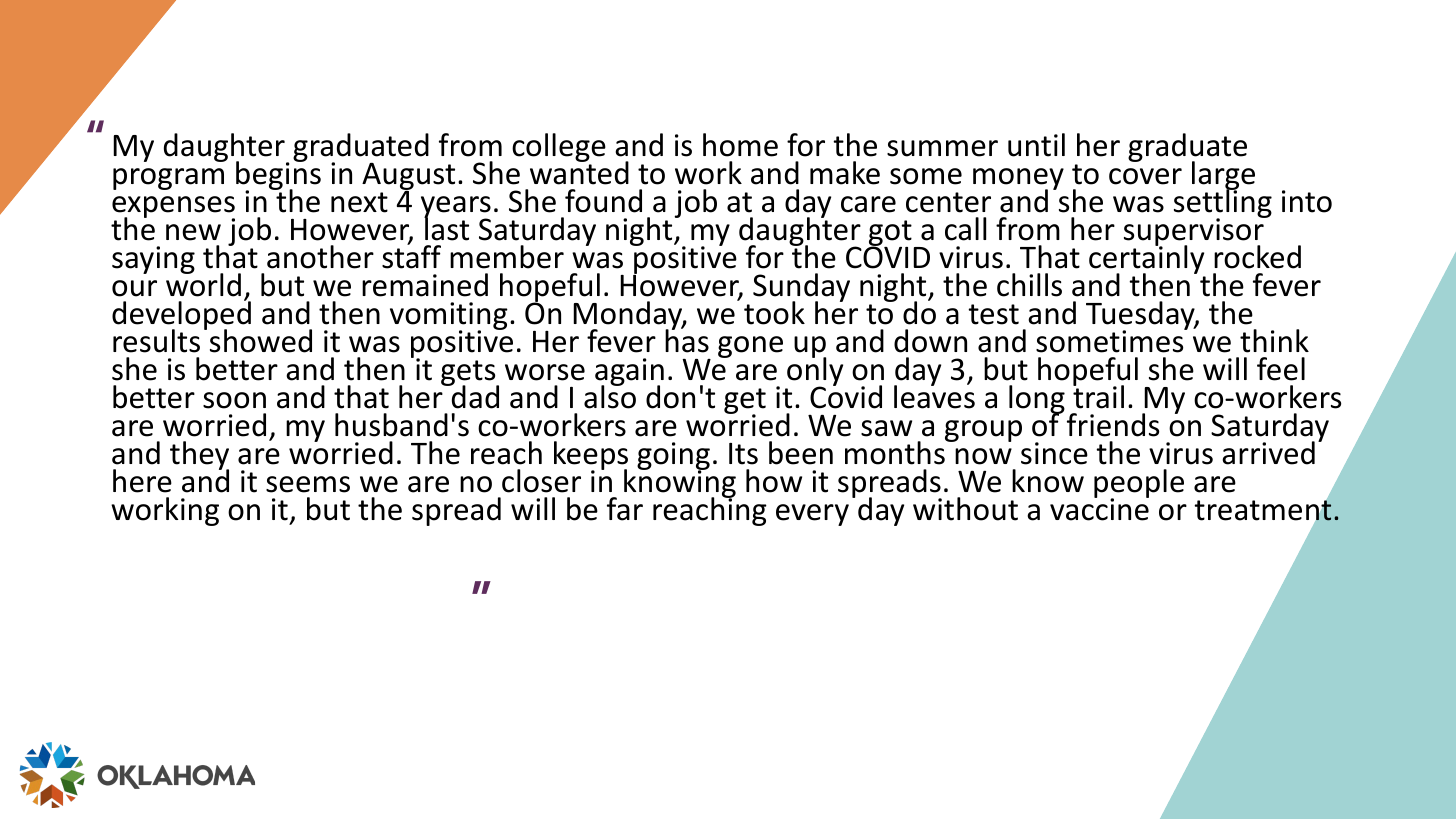 Image resolution: width=1456 pixels, height=819 pixels. I want to click on has, so click(687, 340).
